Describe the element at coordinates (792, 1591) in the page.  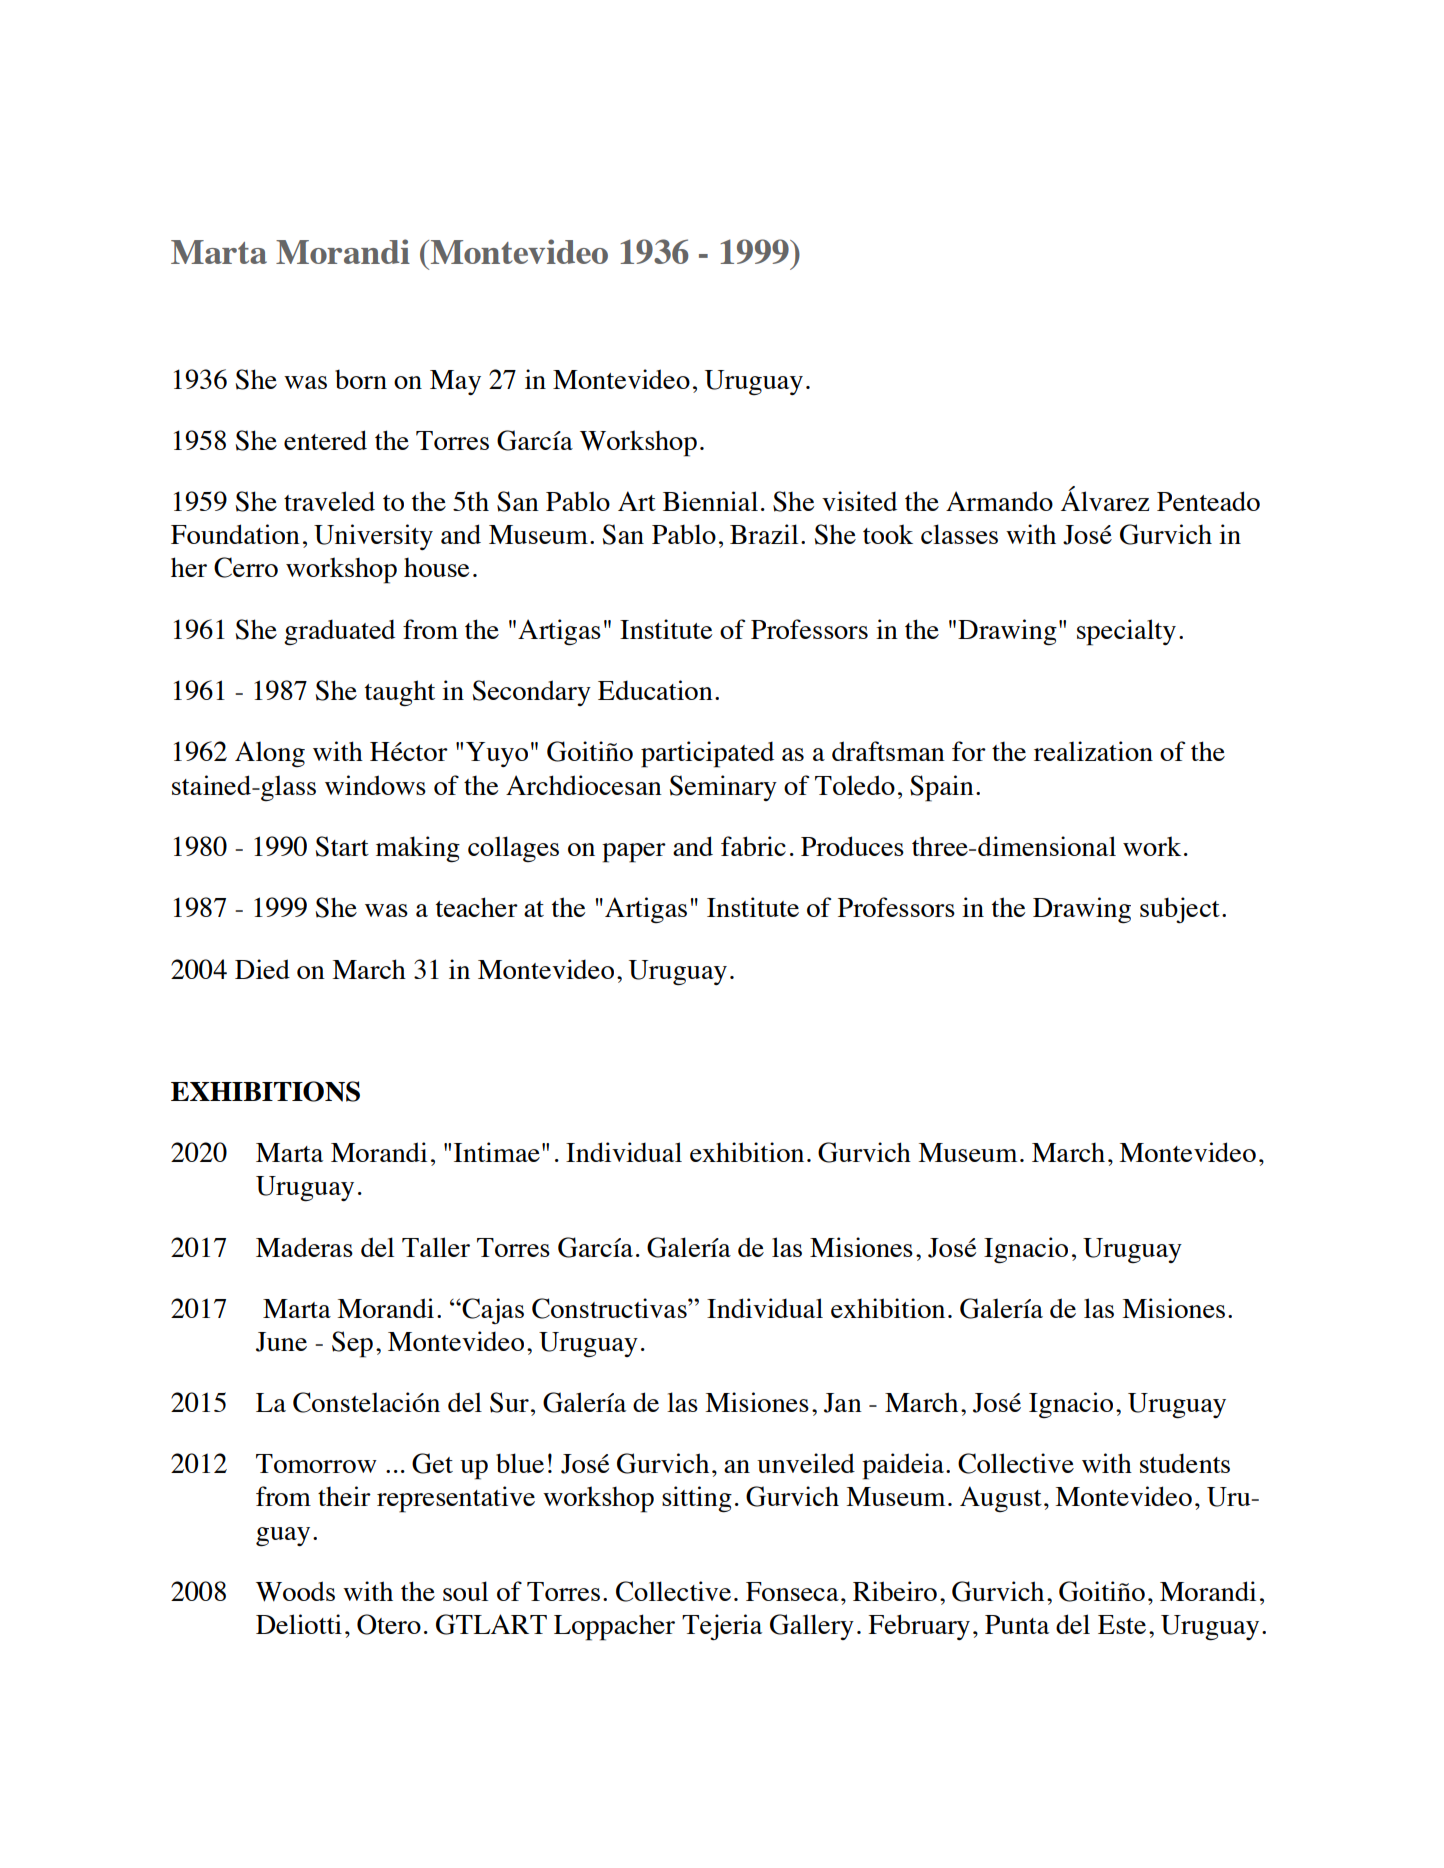
I see `Fonseca` at that location.
